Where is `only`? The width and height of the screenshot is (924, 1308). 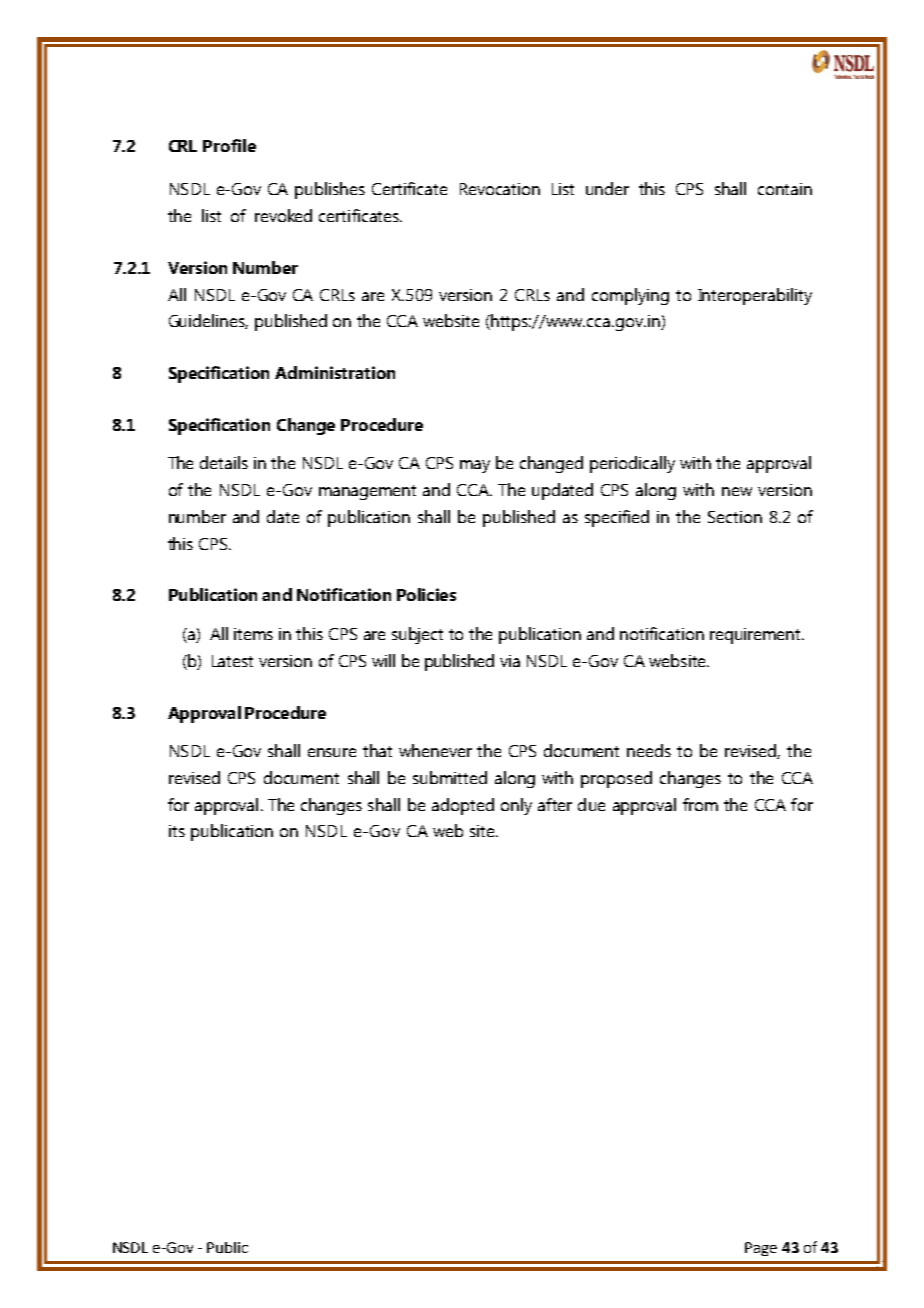 only is located at coordinates (516, 806).
